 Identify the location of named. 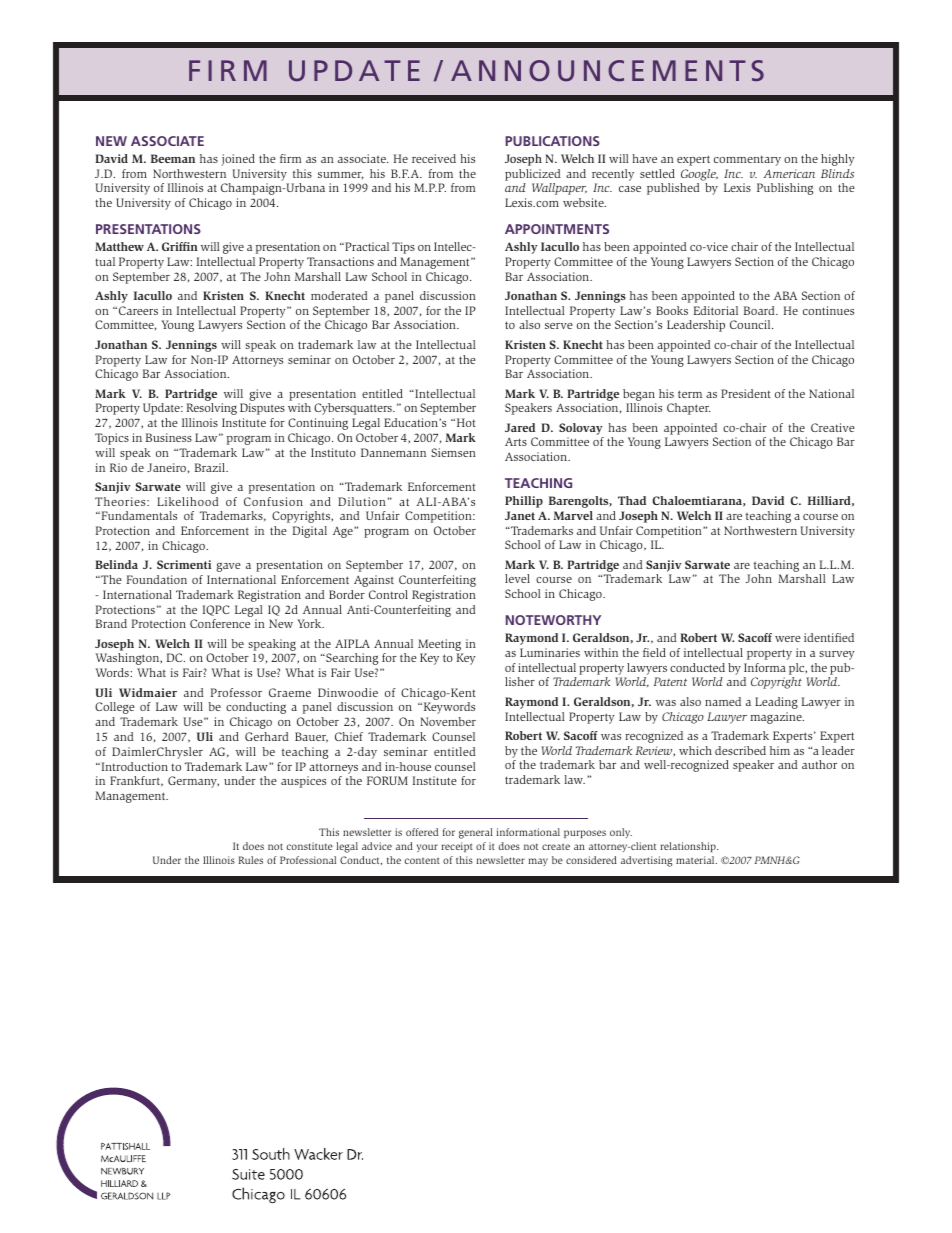
(723, 701).
